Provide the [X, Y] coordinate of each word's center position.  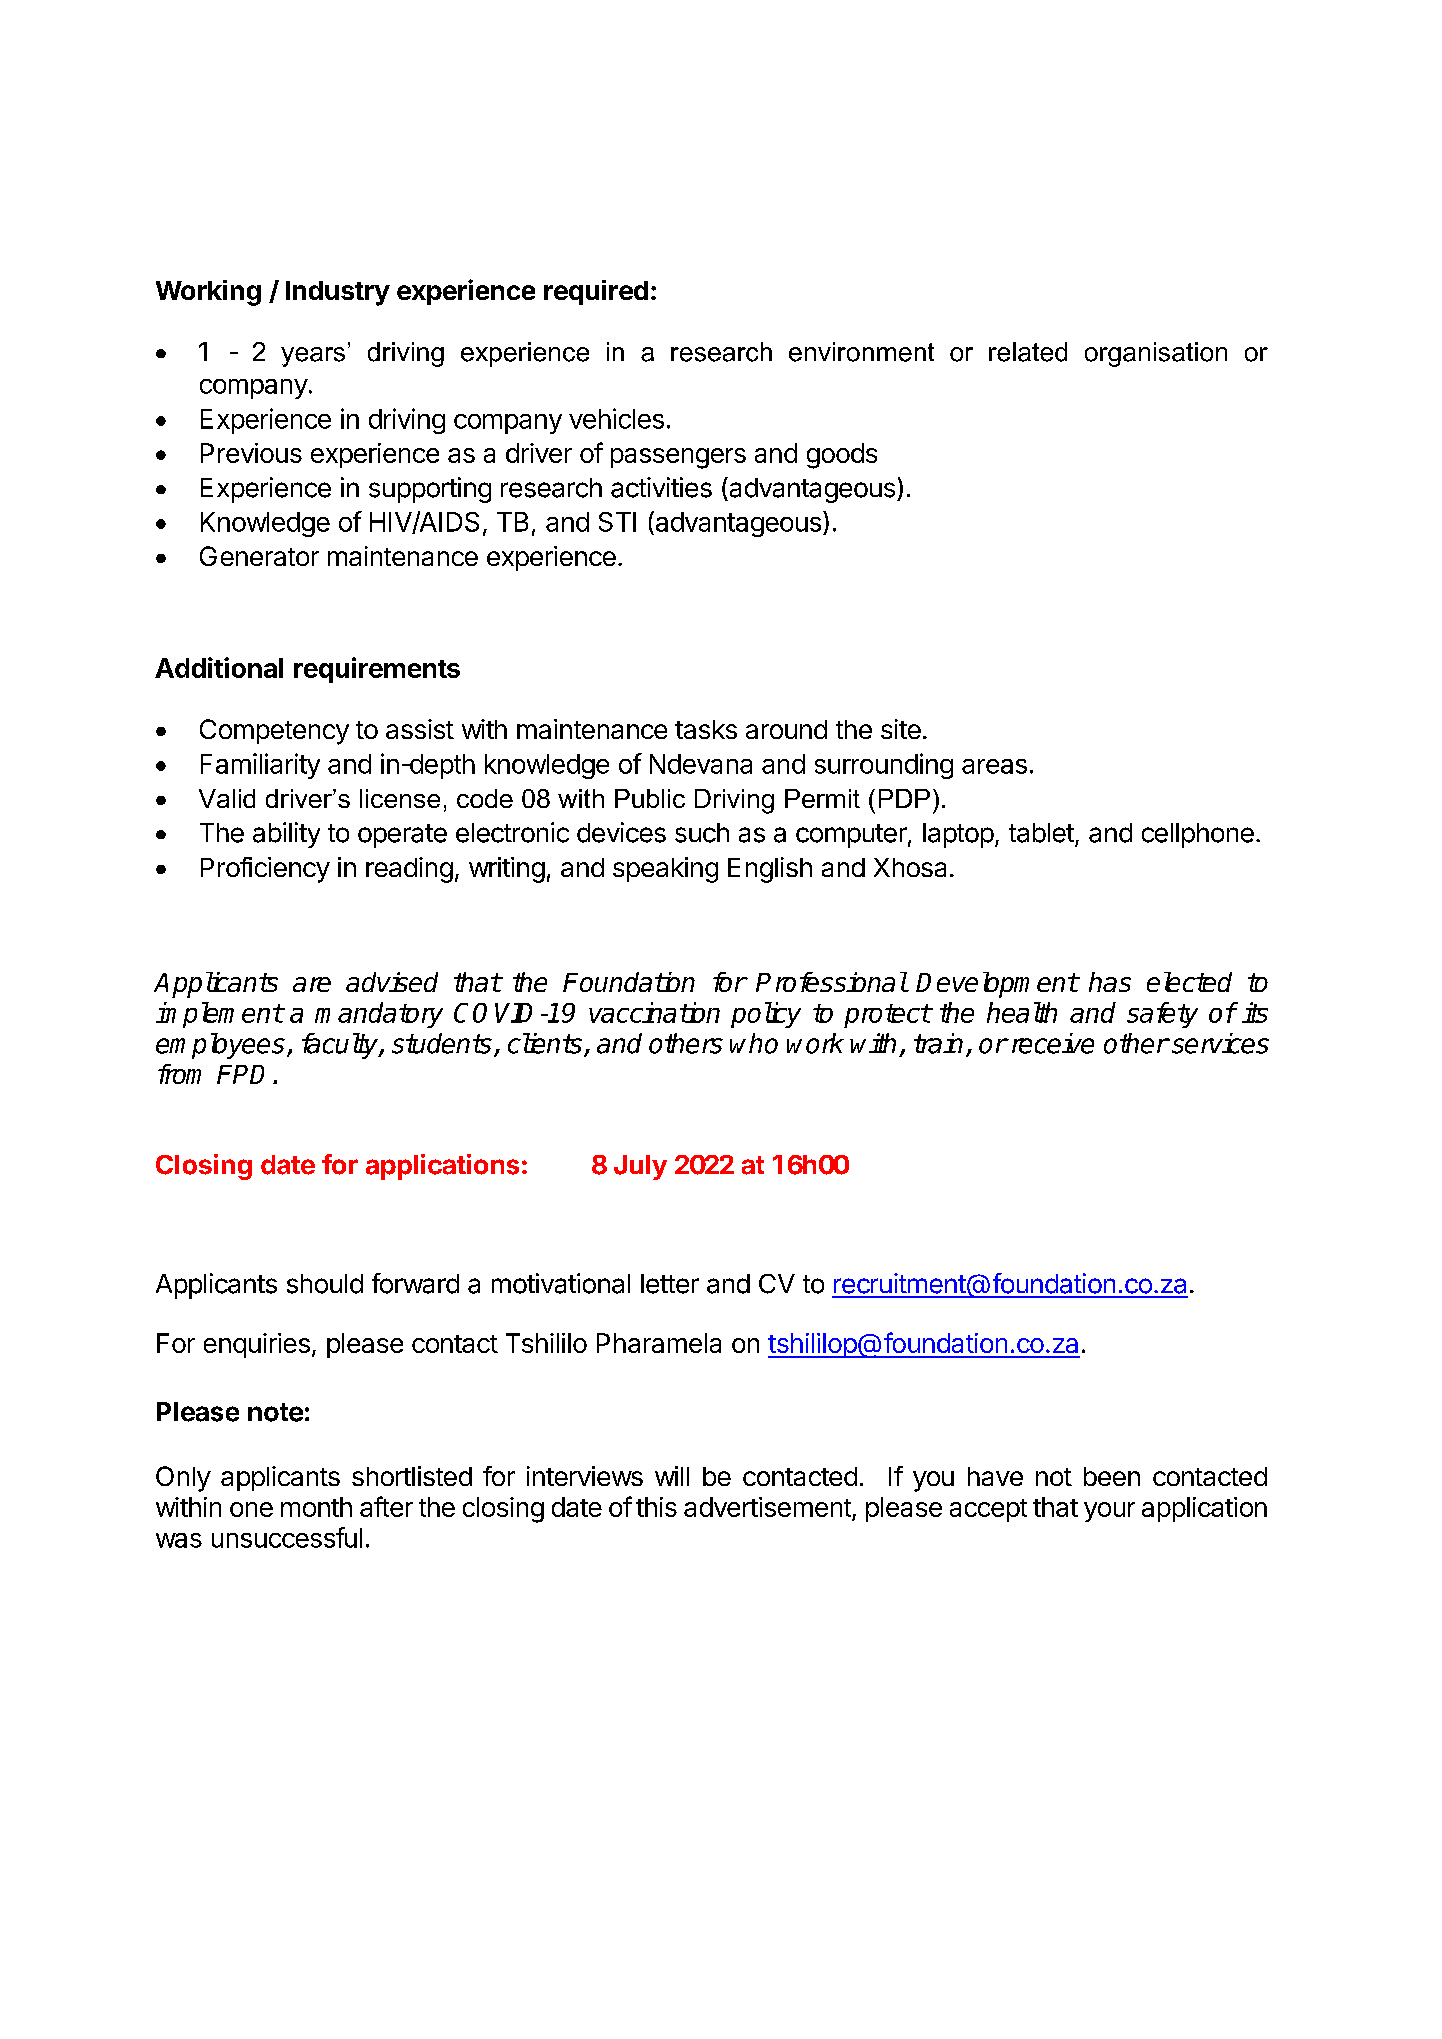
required [596, 292]
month [316, 1507]
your [1109, 1512]
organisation [1156, 354]
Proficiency [265, 870]
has [1110, 982]
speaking [665, 870]
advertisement [768, 1508]
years [313, 357]
